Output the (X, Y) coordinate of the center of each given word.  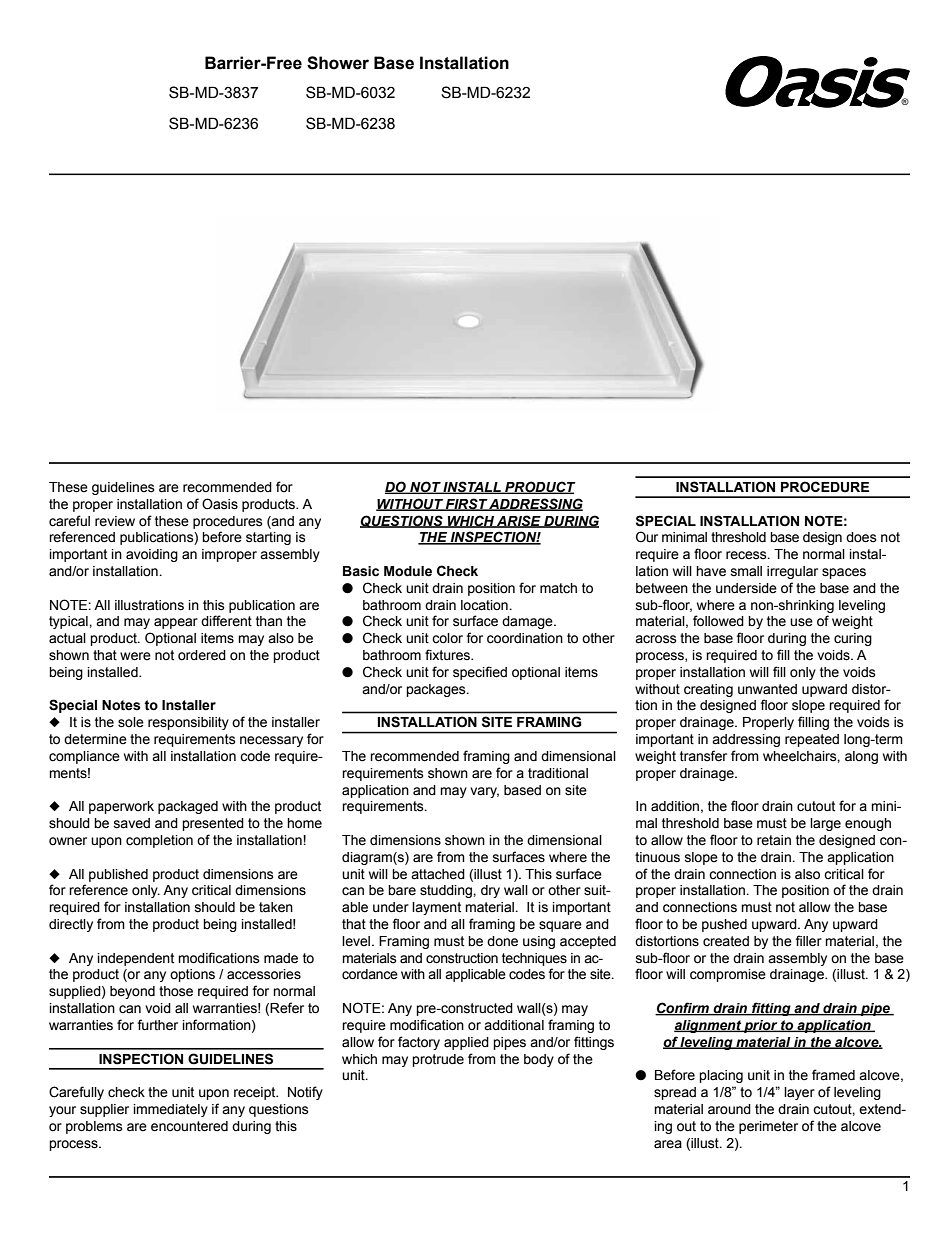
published (118, 875)
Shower (338, 63)
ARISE (519, 521)
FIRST (466, 504)
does (861, 537)
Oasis (220, 504)
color (447, 638)
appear (176, 623)
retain (774, 840)
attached (438, 874)
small (746, 571)
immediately (171, 1110)
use (801, 622)
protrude (438, 1060)
